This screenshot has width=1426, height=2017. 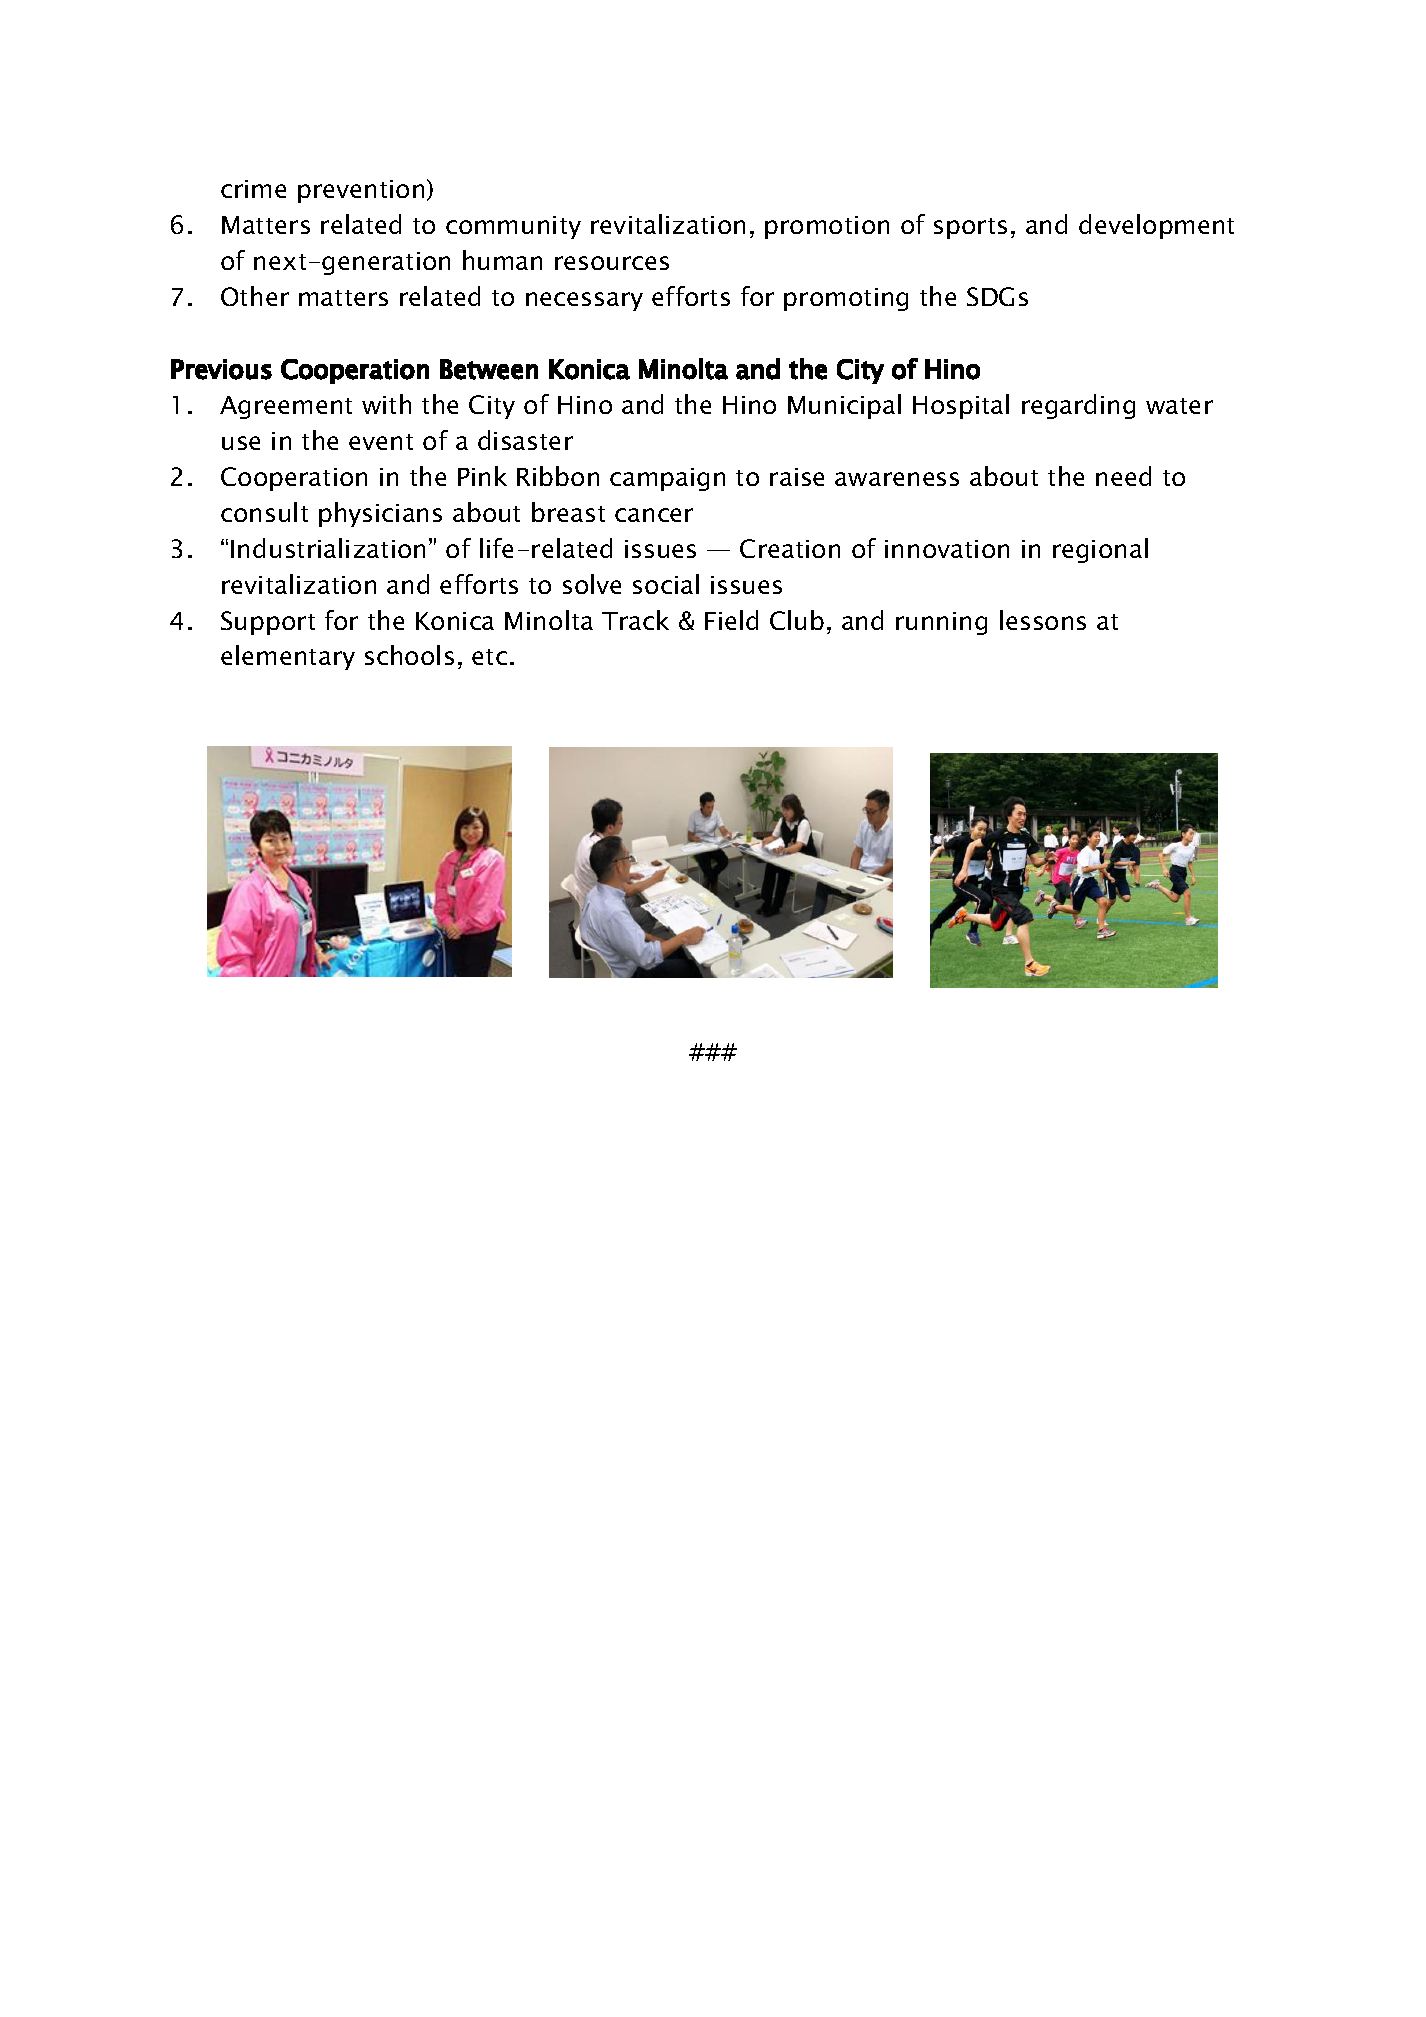 I want to click on promoting, so click(x=846, y=299).
